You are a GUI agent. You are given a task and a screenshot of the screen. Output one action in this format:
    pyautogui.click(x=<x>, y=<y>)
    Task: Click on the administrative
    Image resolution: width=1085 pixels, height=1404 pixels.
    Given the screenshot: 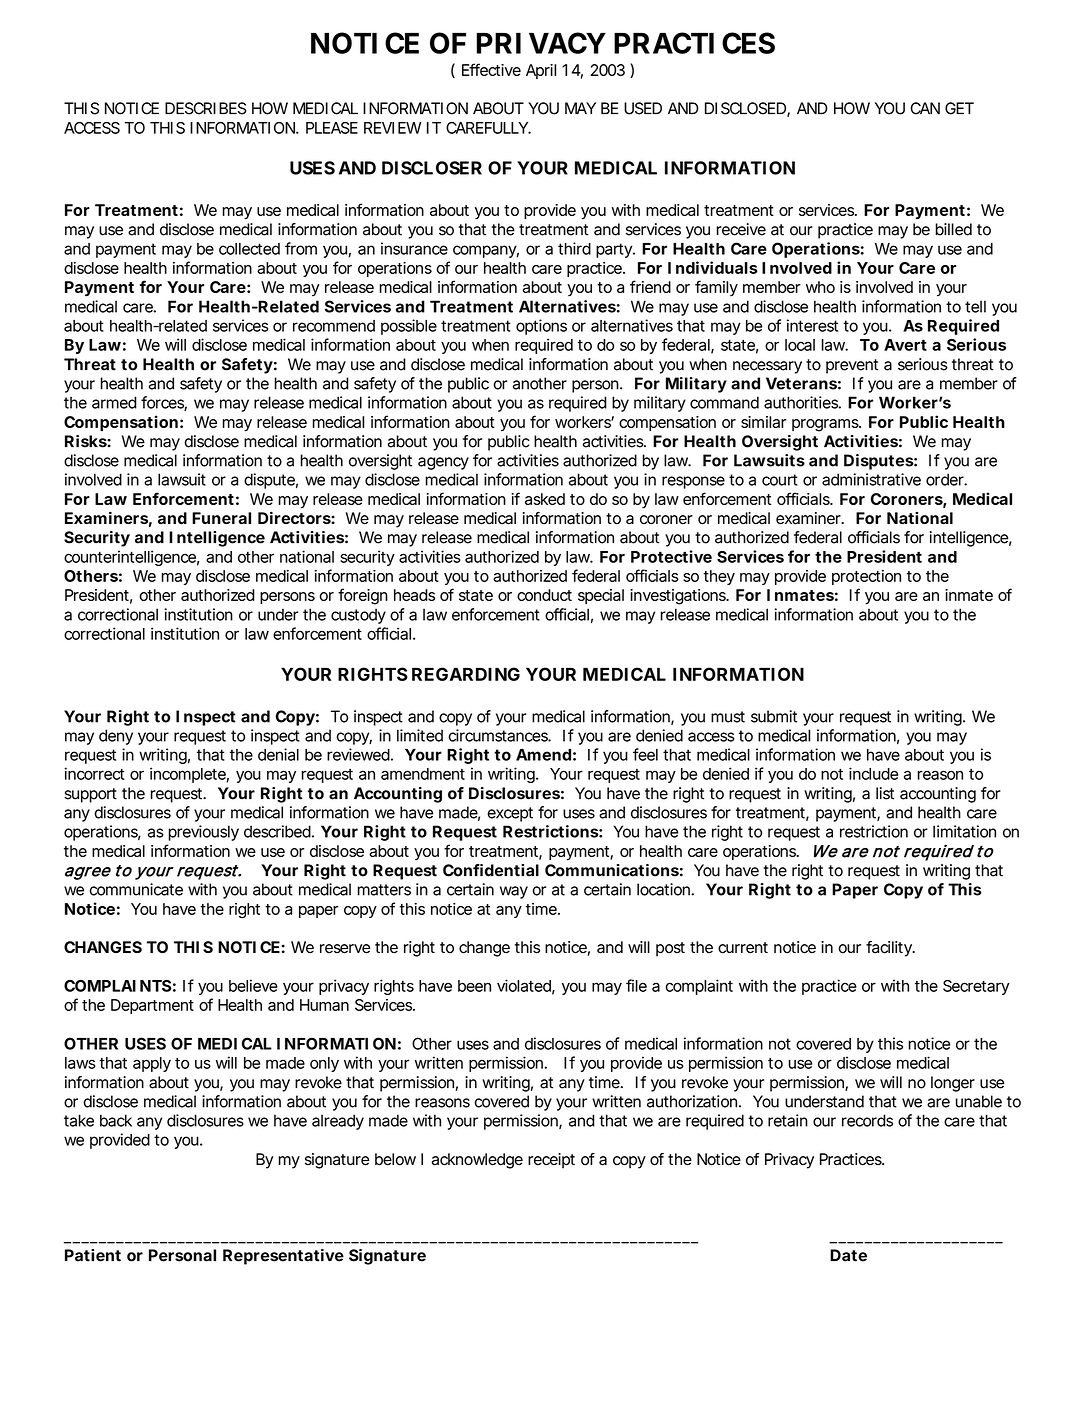 What is the action you would take?
    pyautogui.click(x=871, y=479)
